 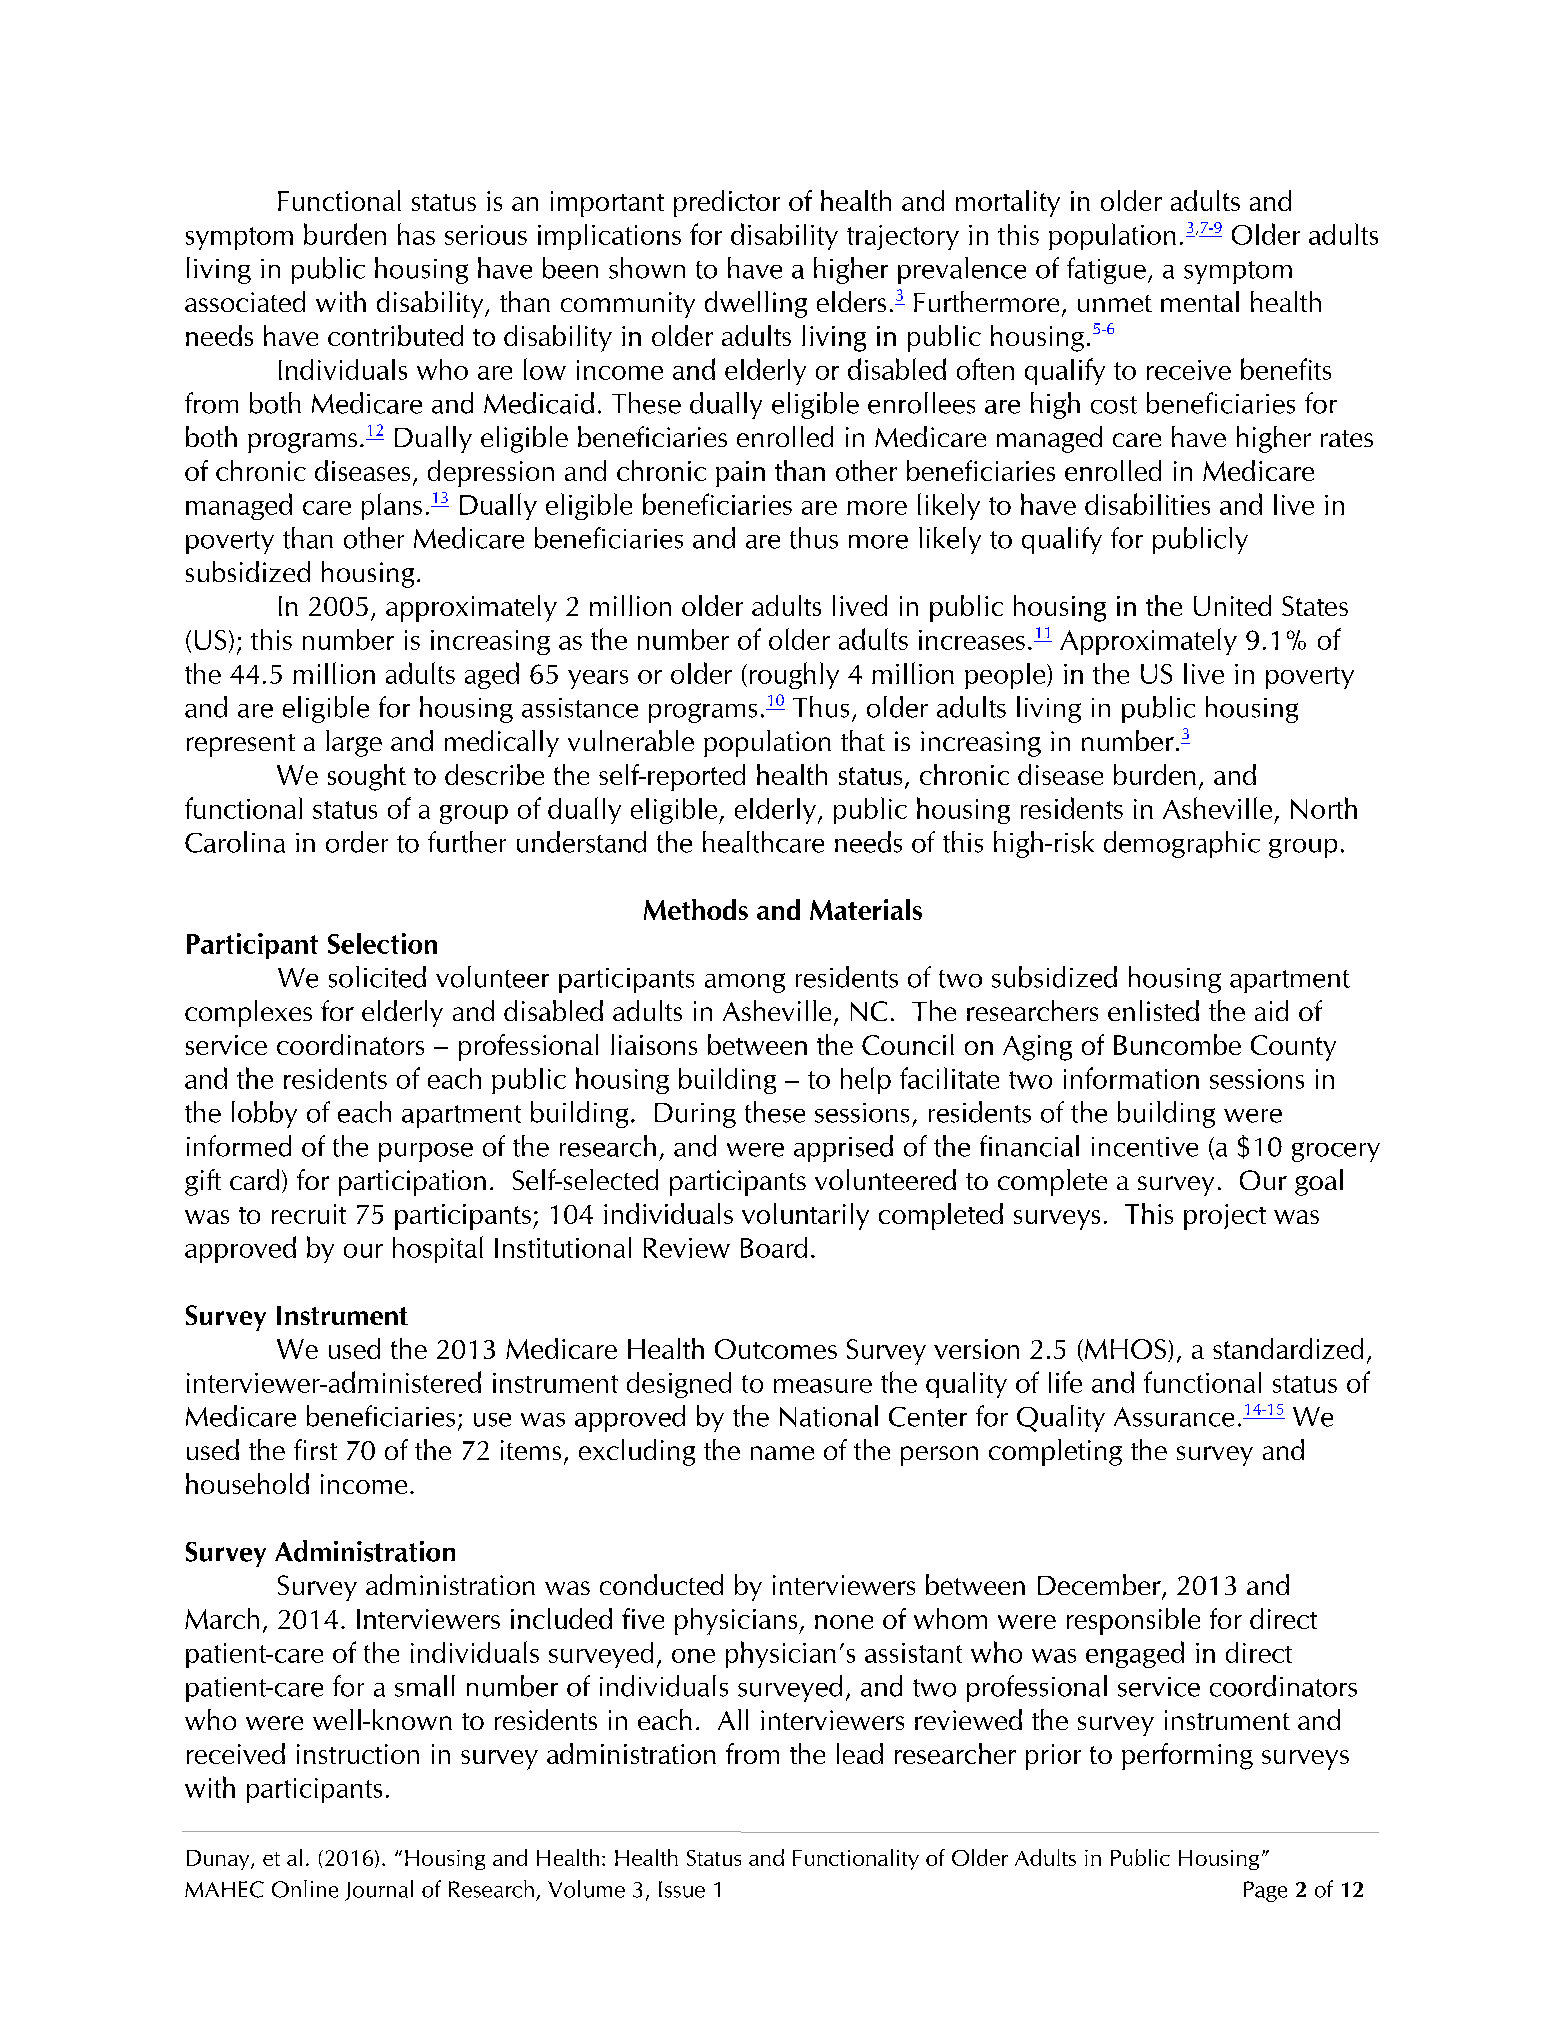 What do you see at coordinates (377, 977) in the document?
I see `solicited` at bounding box center [377, 977].
